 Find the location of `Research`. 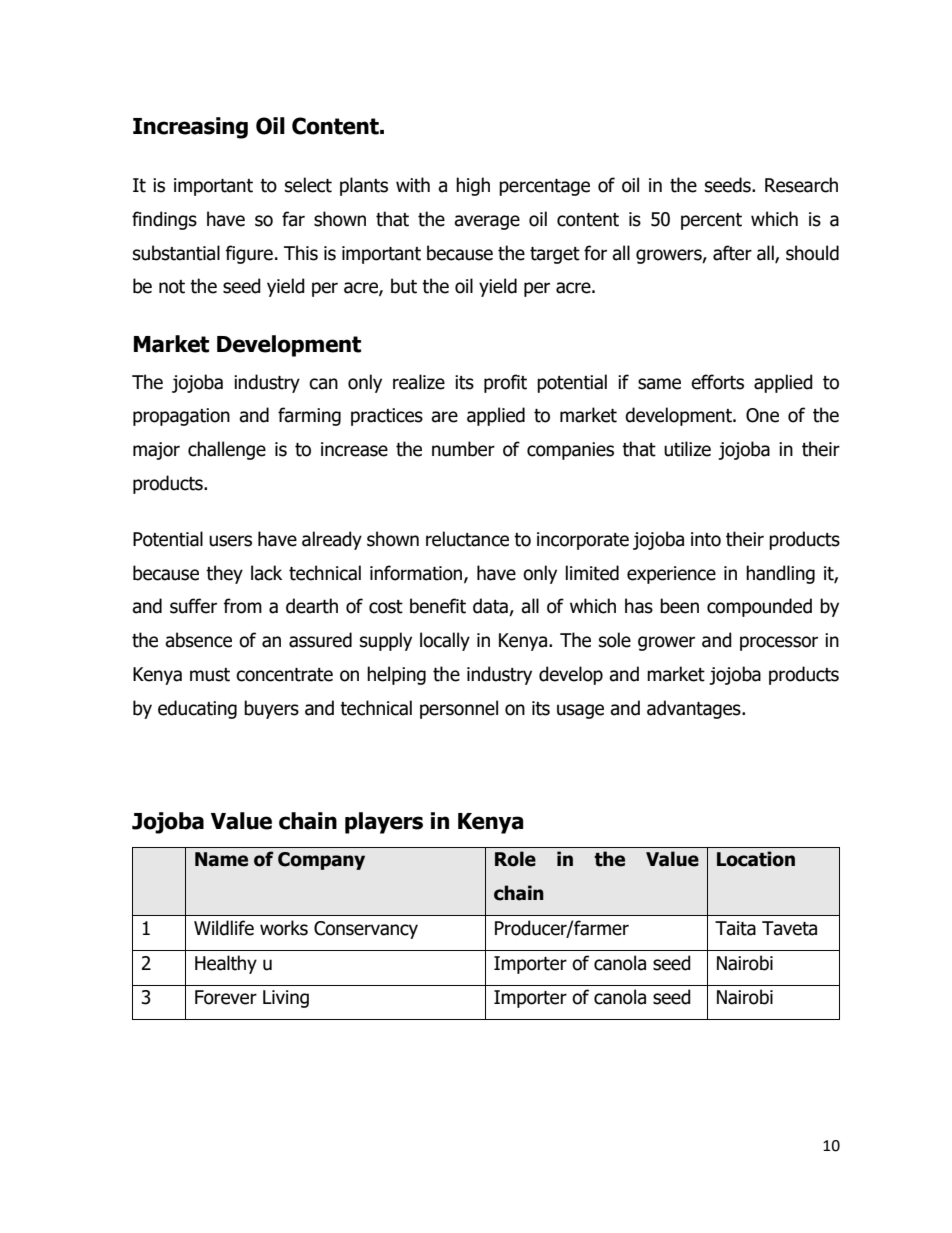

Research is located at coordinates (801, 185).
